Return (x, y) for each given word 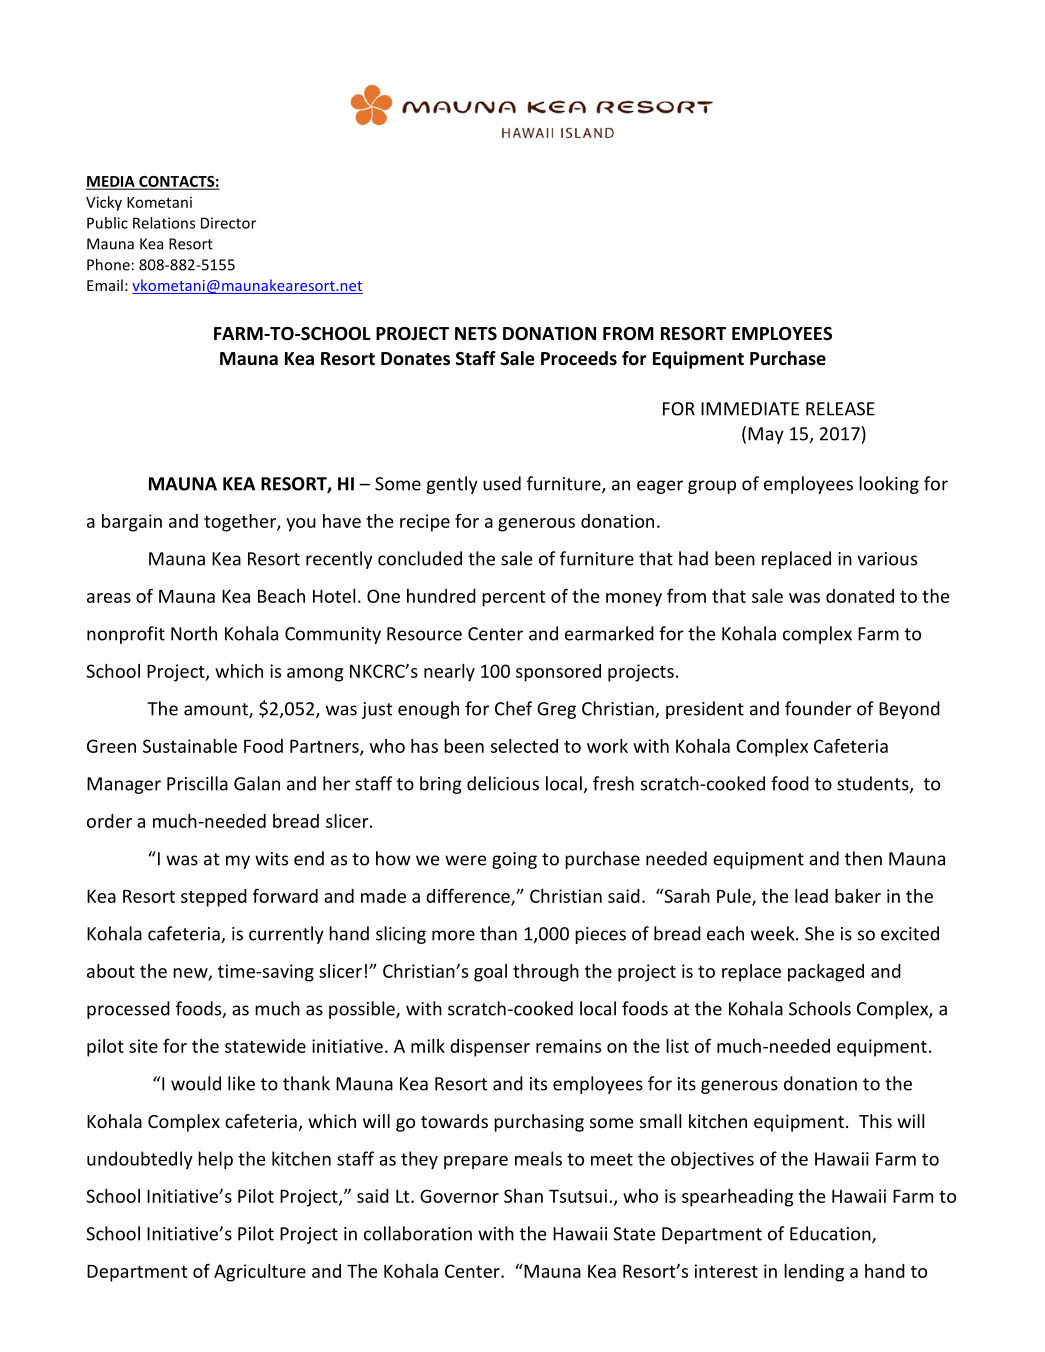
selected (524, 746)
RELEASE (840, 409)
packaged (826, 973)
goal (490, 973)
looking (889, 485)
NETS (476, 334)
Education (831, 1234)
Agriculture (260, 1273)
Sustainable (190, 746)
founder (818, 708)
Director (228, 223)
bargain (132, 523)
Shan (523, 1196)
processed (128, 1010)
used (502, 483)
